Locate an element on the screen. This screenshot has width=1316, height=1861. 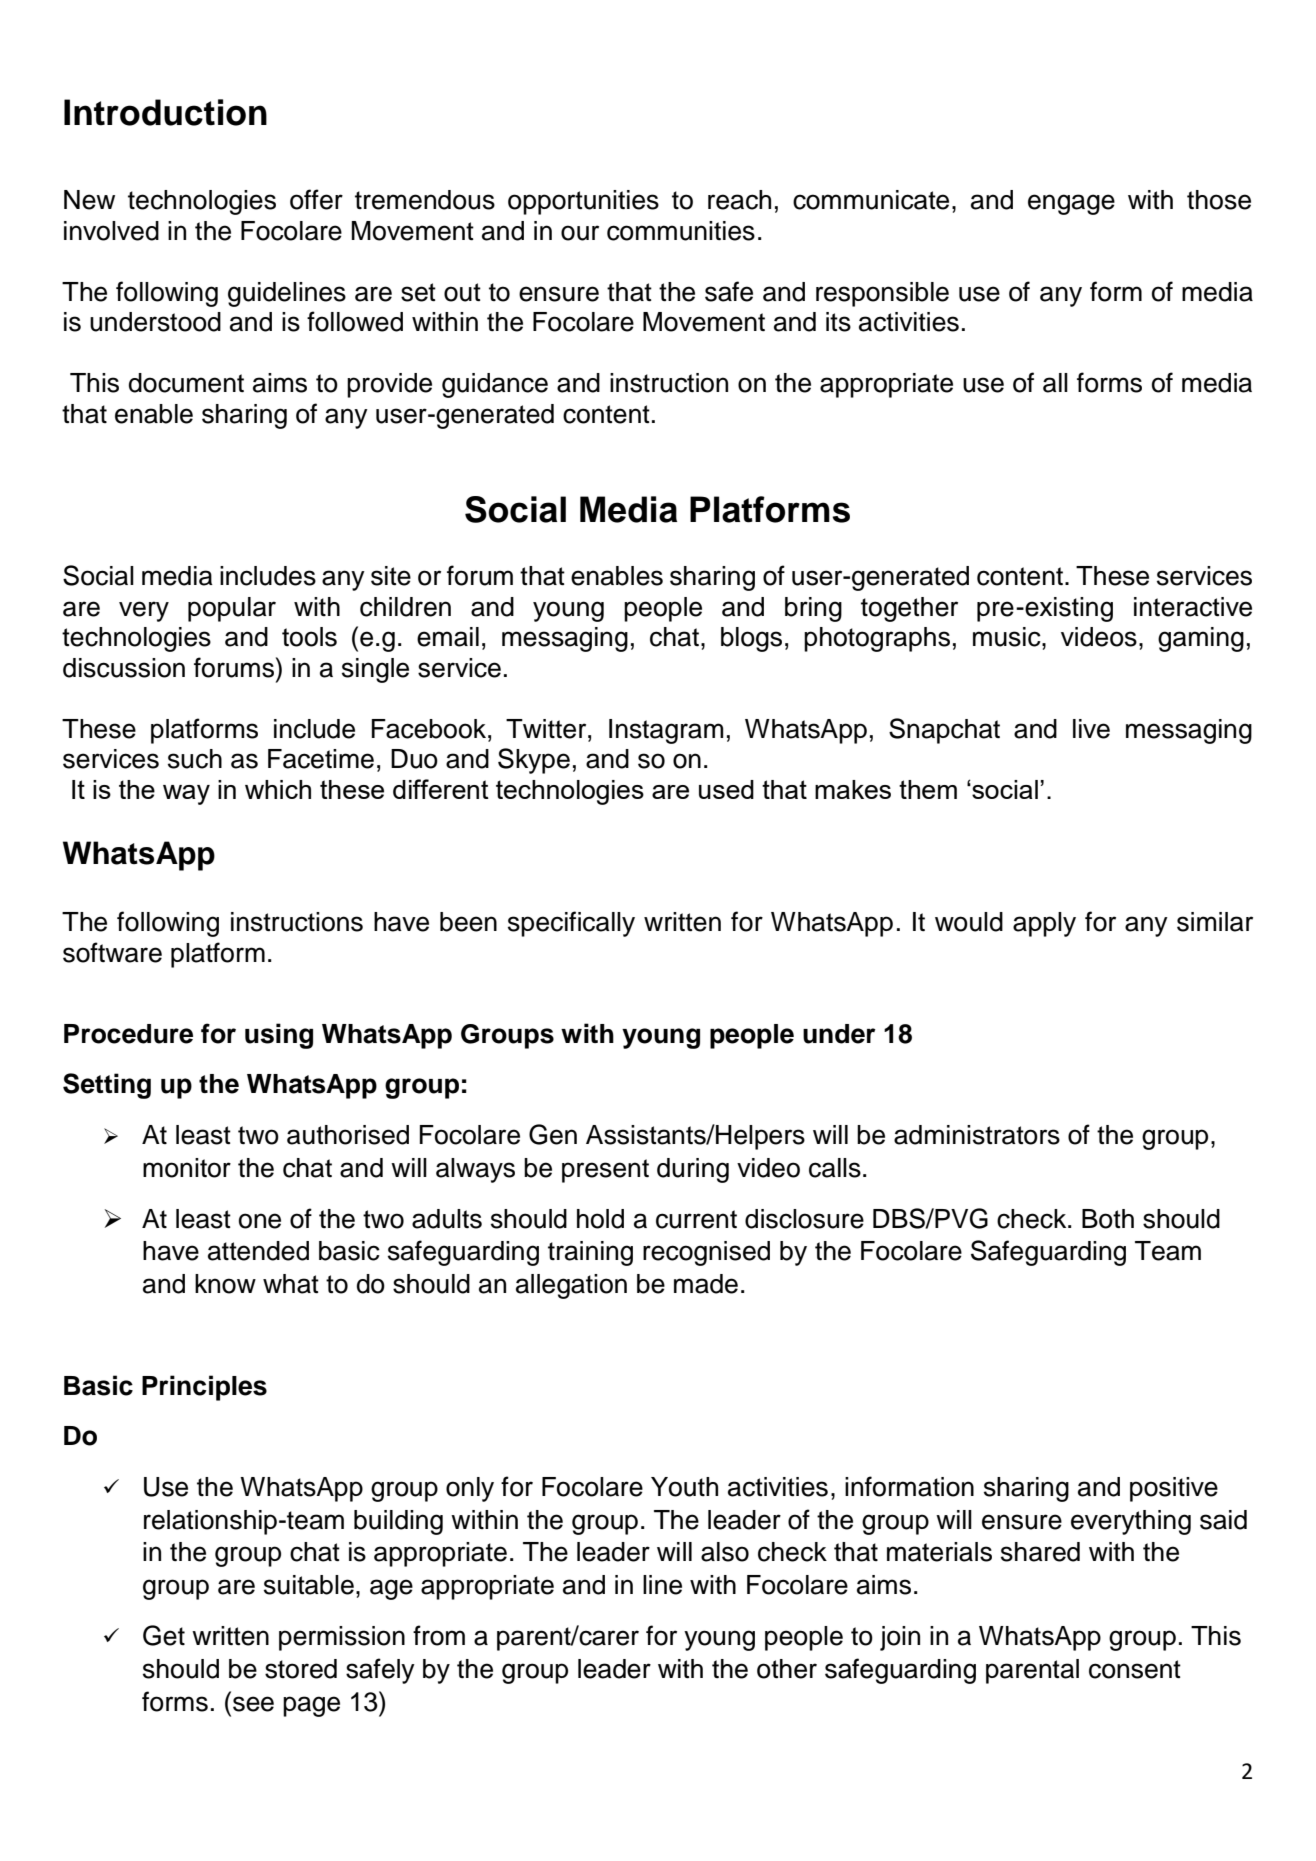
software is located at coordinates (112, 952).
